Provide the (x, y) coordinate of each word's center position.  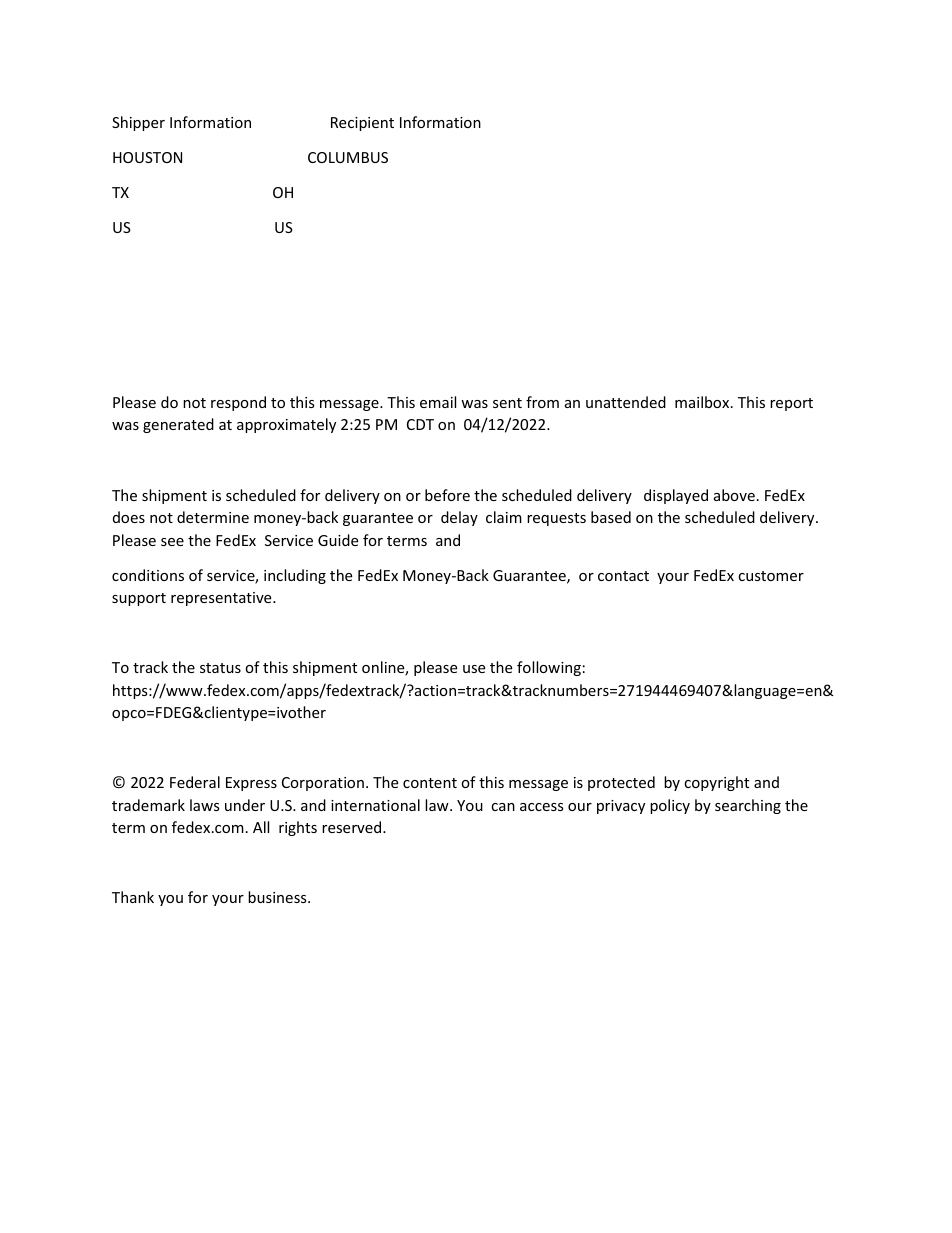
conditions (148, 575)
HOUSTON (147, 157)
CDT (420, 424)
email (438, 402)
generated (178, 425)
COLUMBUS (348, 157)
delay (459, 518)
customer (771, 576)
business (278, 897)
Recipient (362, 124)
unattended (626, 402)
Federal (195, 782)
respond (238, 403)
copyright (716, 783)
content (430, 783)
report (791, 404)
